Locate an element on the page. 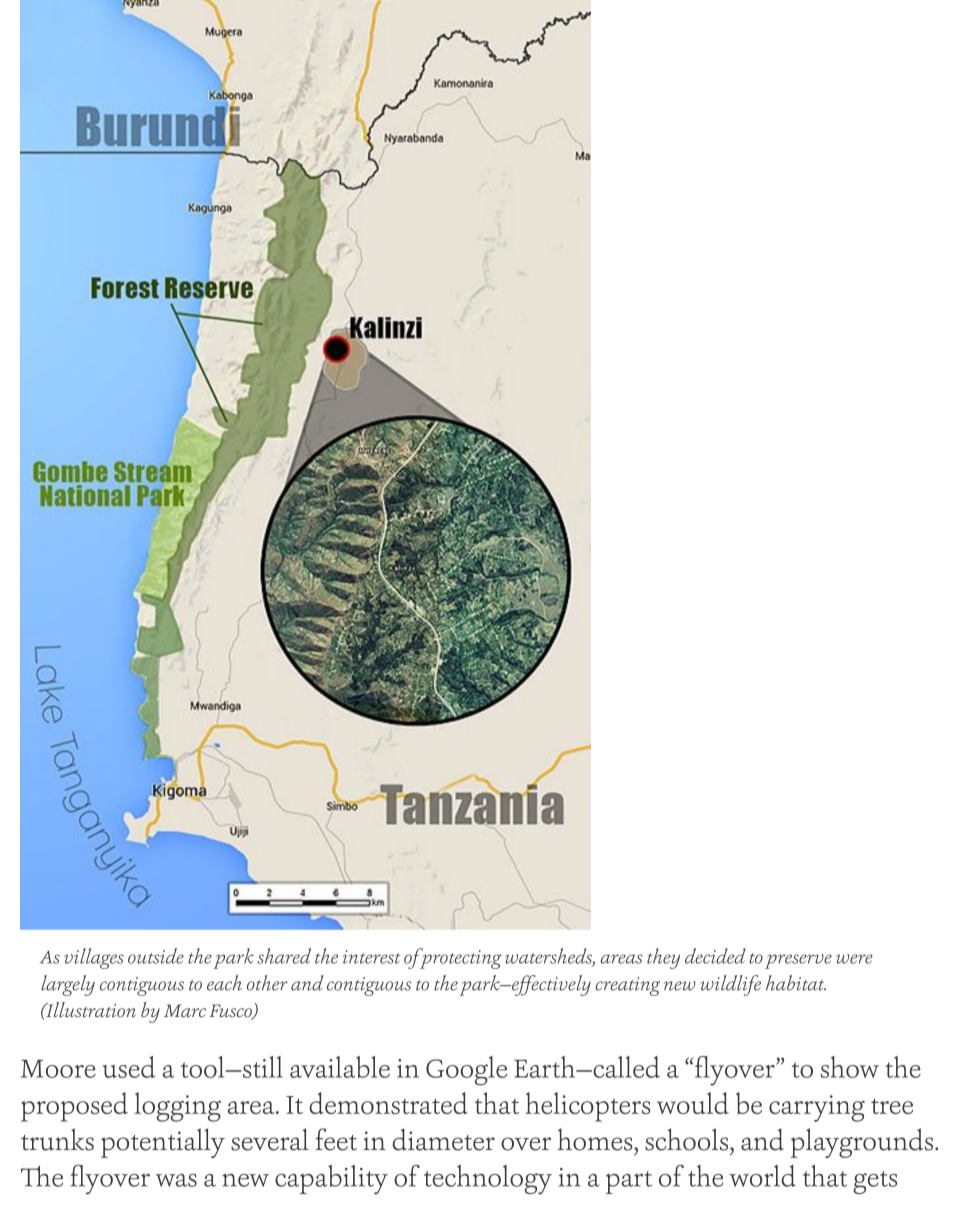 The image size is (967, 1232). protecting is located at coordinates (460, 958).
